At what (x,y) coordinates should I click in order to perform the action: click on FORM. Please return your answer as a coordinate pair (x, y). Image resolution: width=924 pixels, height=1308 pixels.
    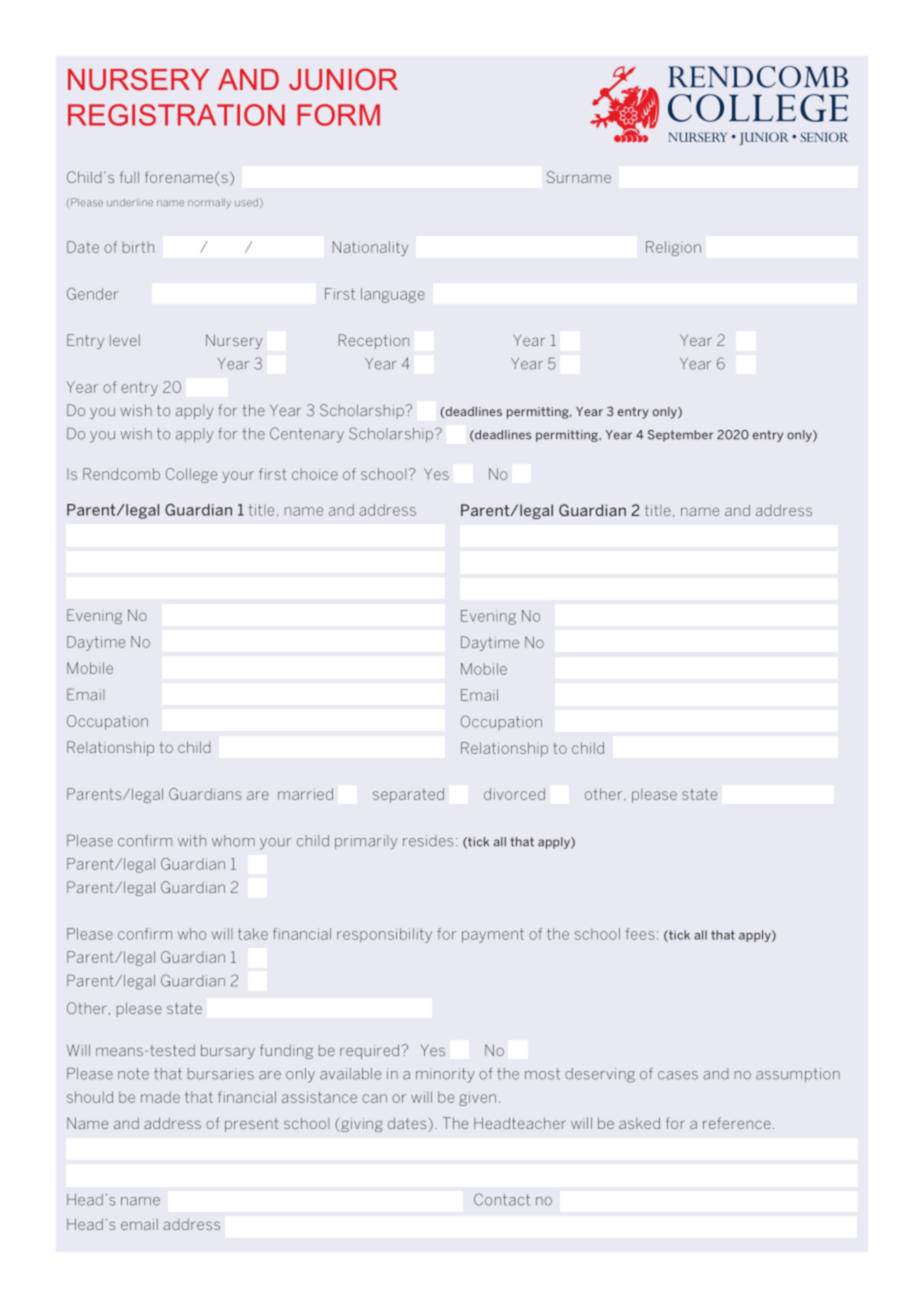
    Looking at the image, I should click on (339, 115).
